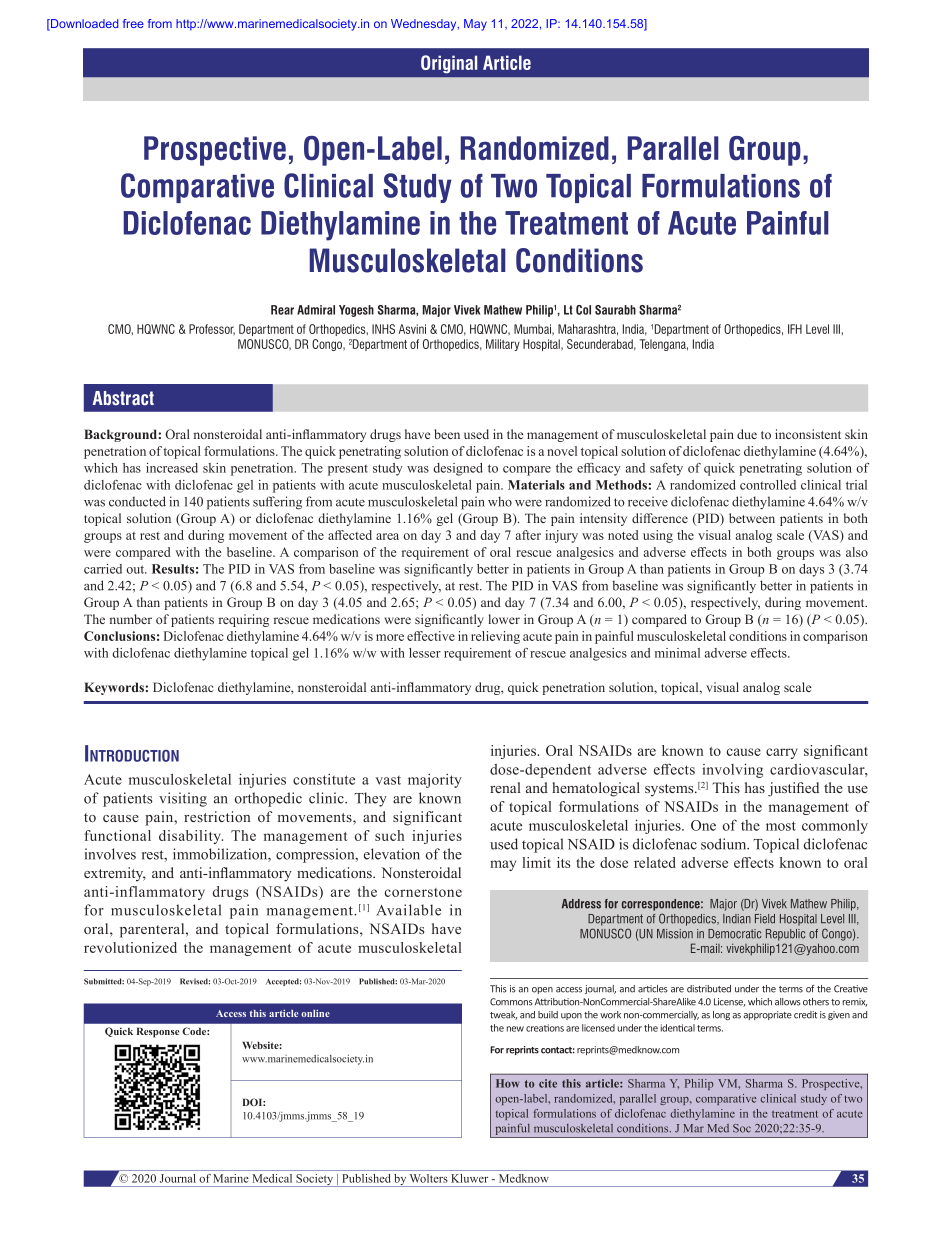 The width and height of the document is (952, 1233). What do you see at coordinates (447, 434) in the document?
I see `been` at bounding box center [447, 434].
